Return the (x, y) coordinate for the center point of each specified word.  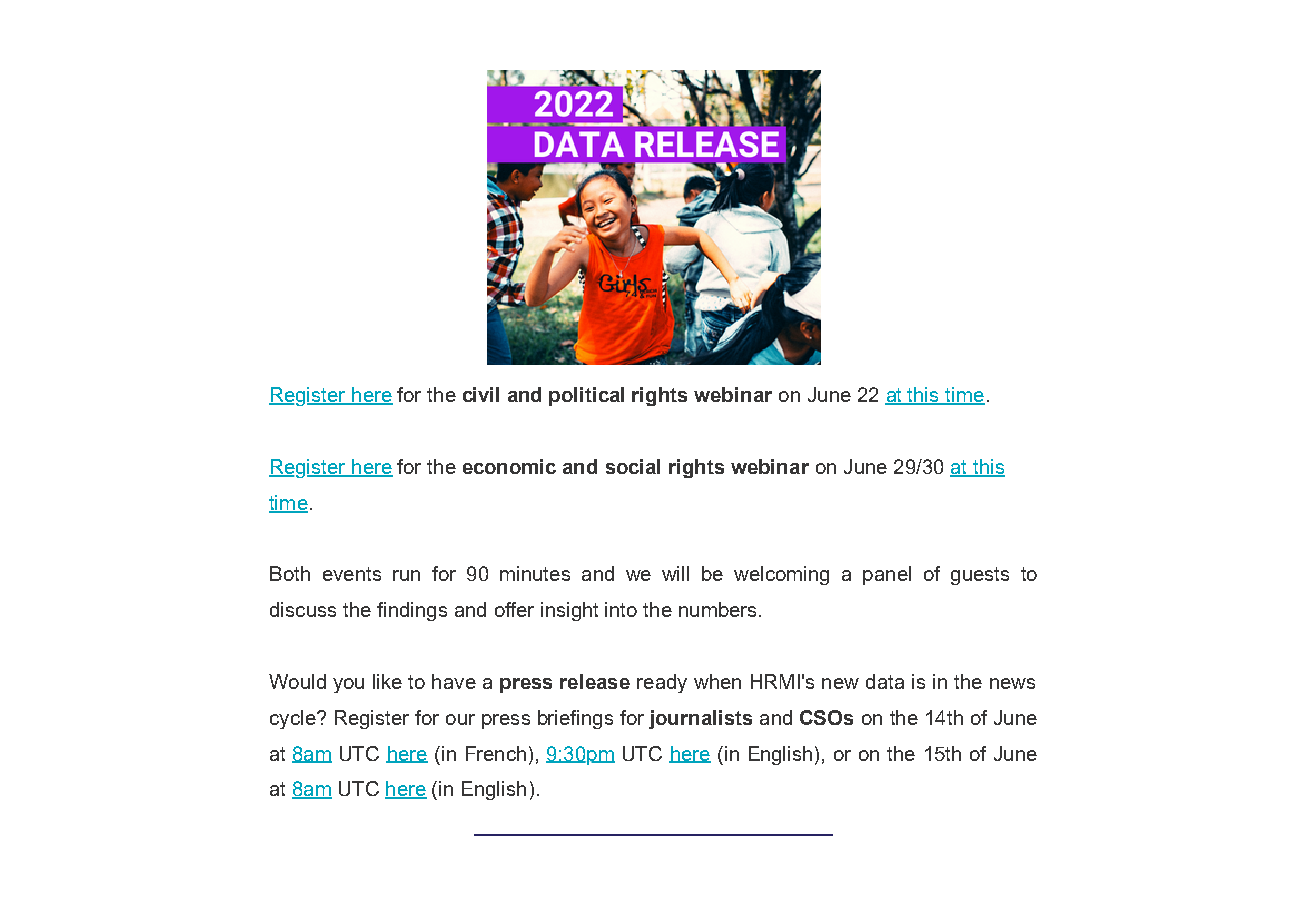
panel (887, 575)
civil (481, 394)
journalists (700, 719)
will (675, 573)
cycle (294, 719)
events (352, 574)
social (633, 466)
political (586, 396)
